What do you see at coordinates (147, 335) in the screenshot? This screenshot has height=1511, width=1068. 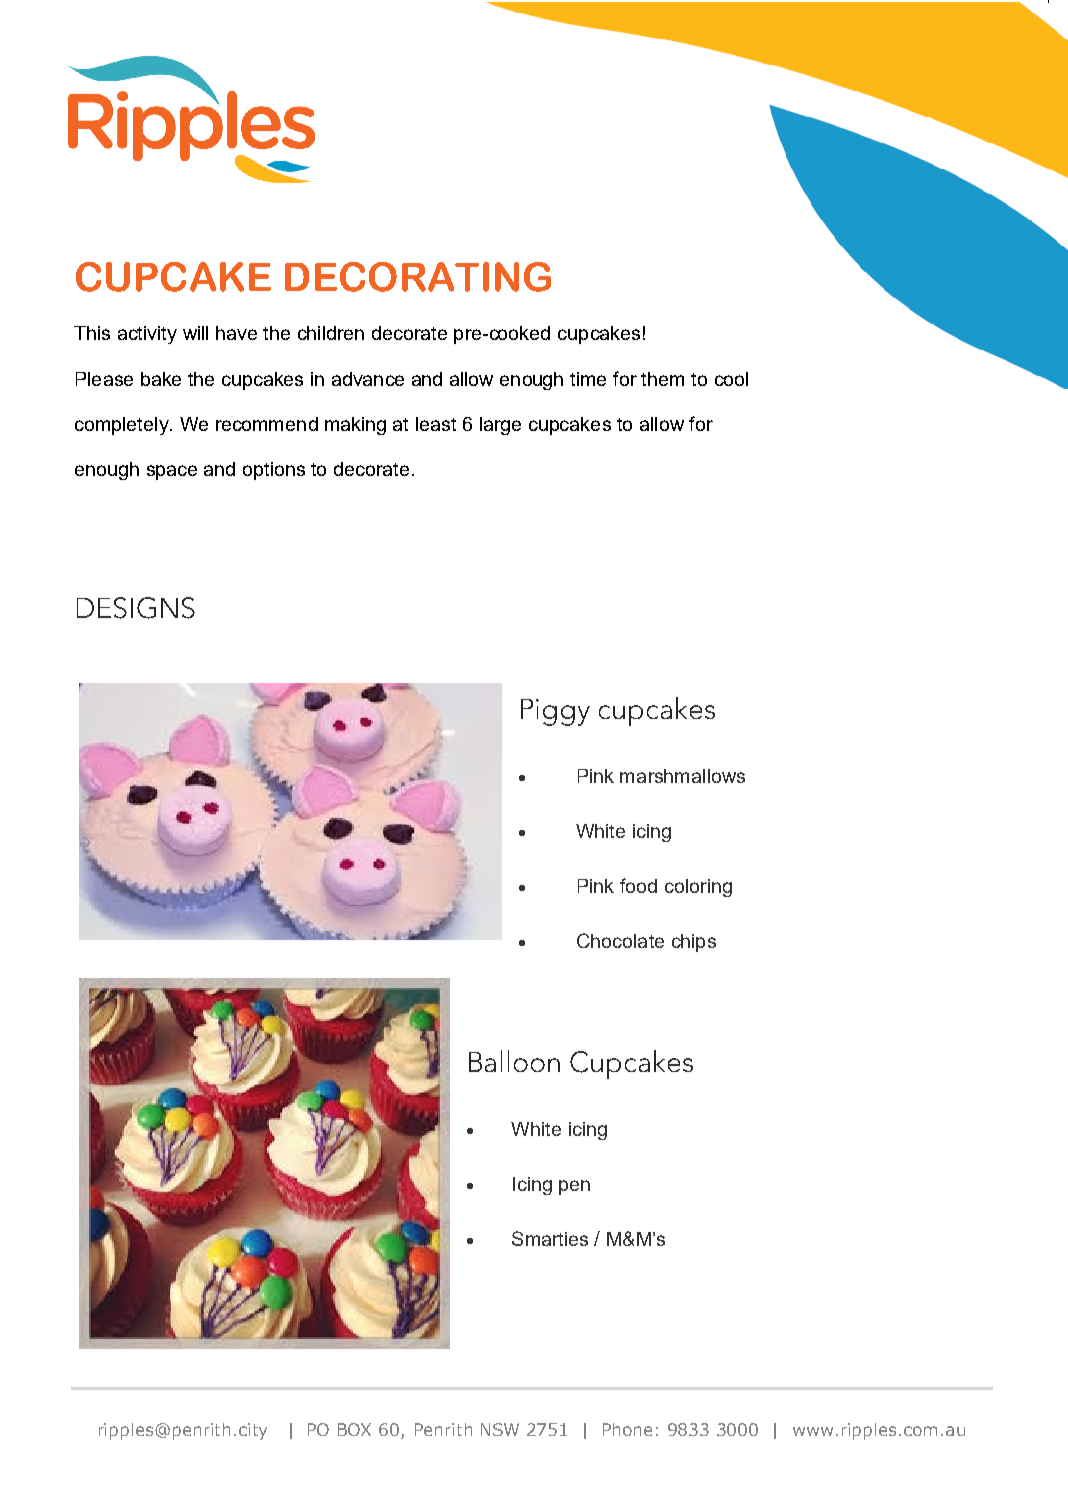 I see `activity` at bounding box center [147, 335].
